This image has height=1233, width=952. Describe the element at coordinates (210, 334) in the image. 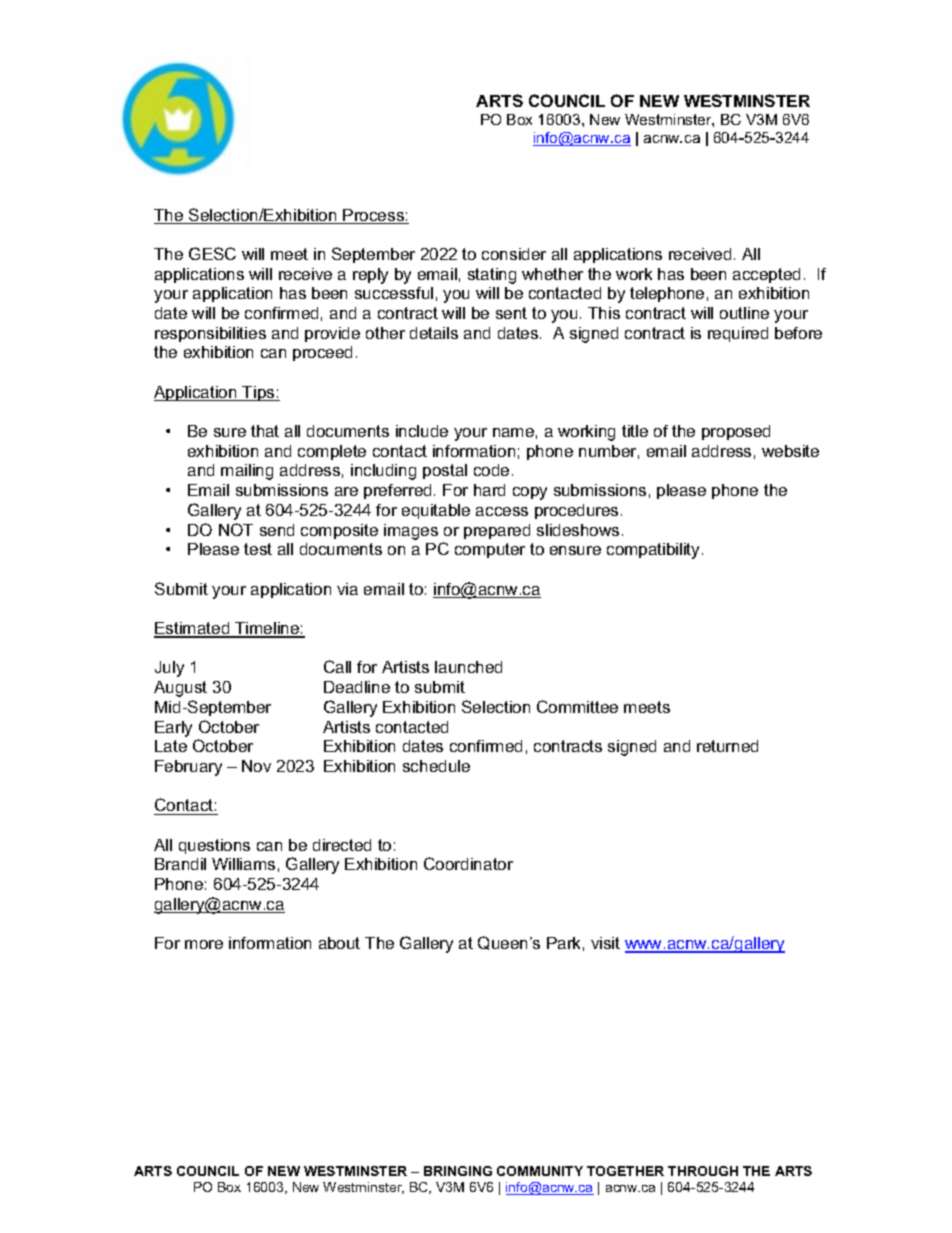

I see `responsibilities` at that location.
